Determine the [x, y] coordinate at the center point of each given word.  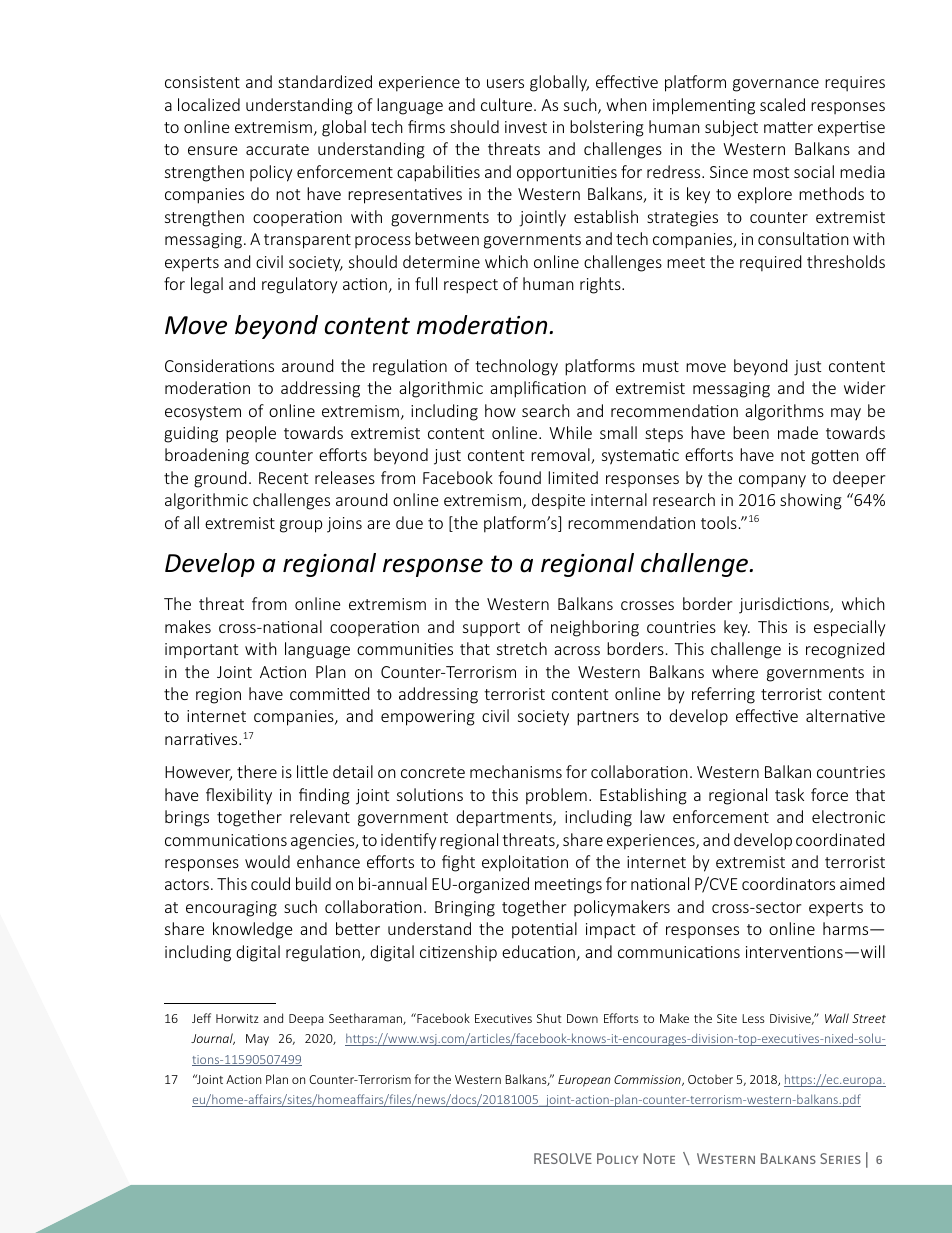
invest [526, 127]
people [251, 434]
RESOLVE [563, 1158]
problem [556, 796]
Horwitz [237, 1018]
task [789, 794]
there [257, 771]
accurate [277, 149]
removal [561, 456]
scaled [782, 104]
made [798, 432]
